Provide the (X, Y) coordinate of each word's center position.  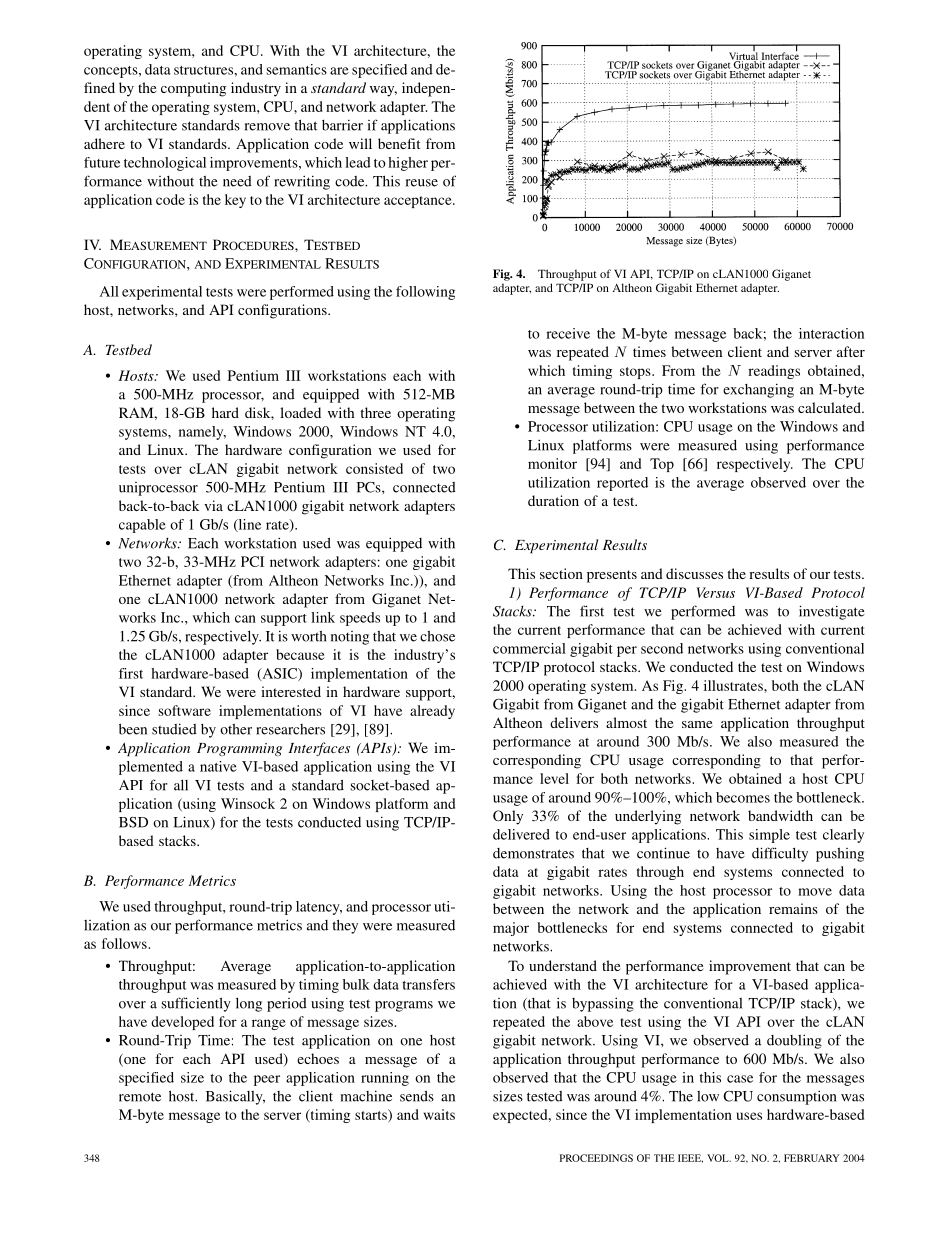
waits (439, 1114)
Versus (715, 592)
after (851, 351)
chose (437, 636)
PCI (252, 561)
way (383, 91)
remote (140, 1097)
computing (193, 89)
